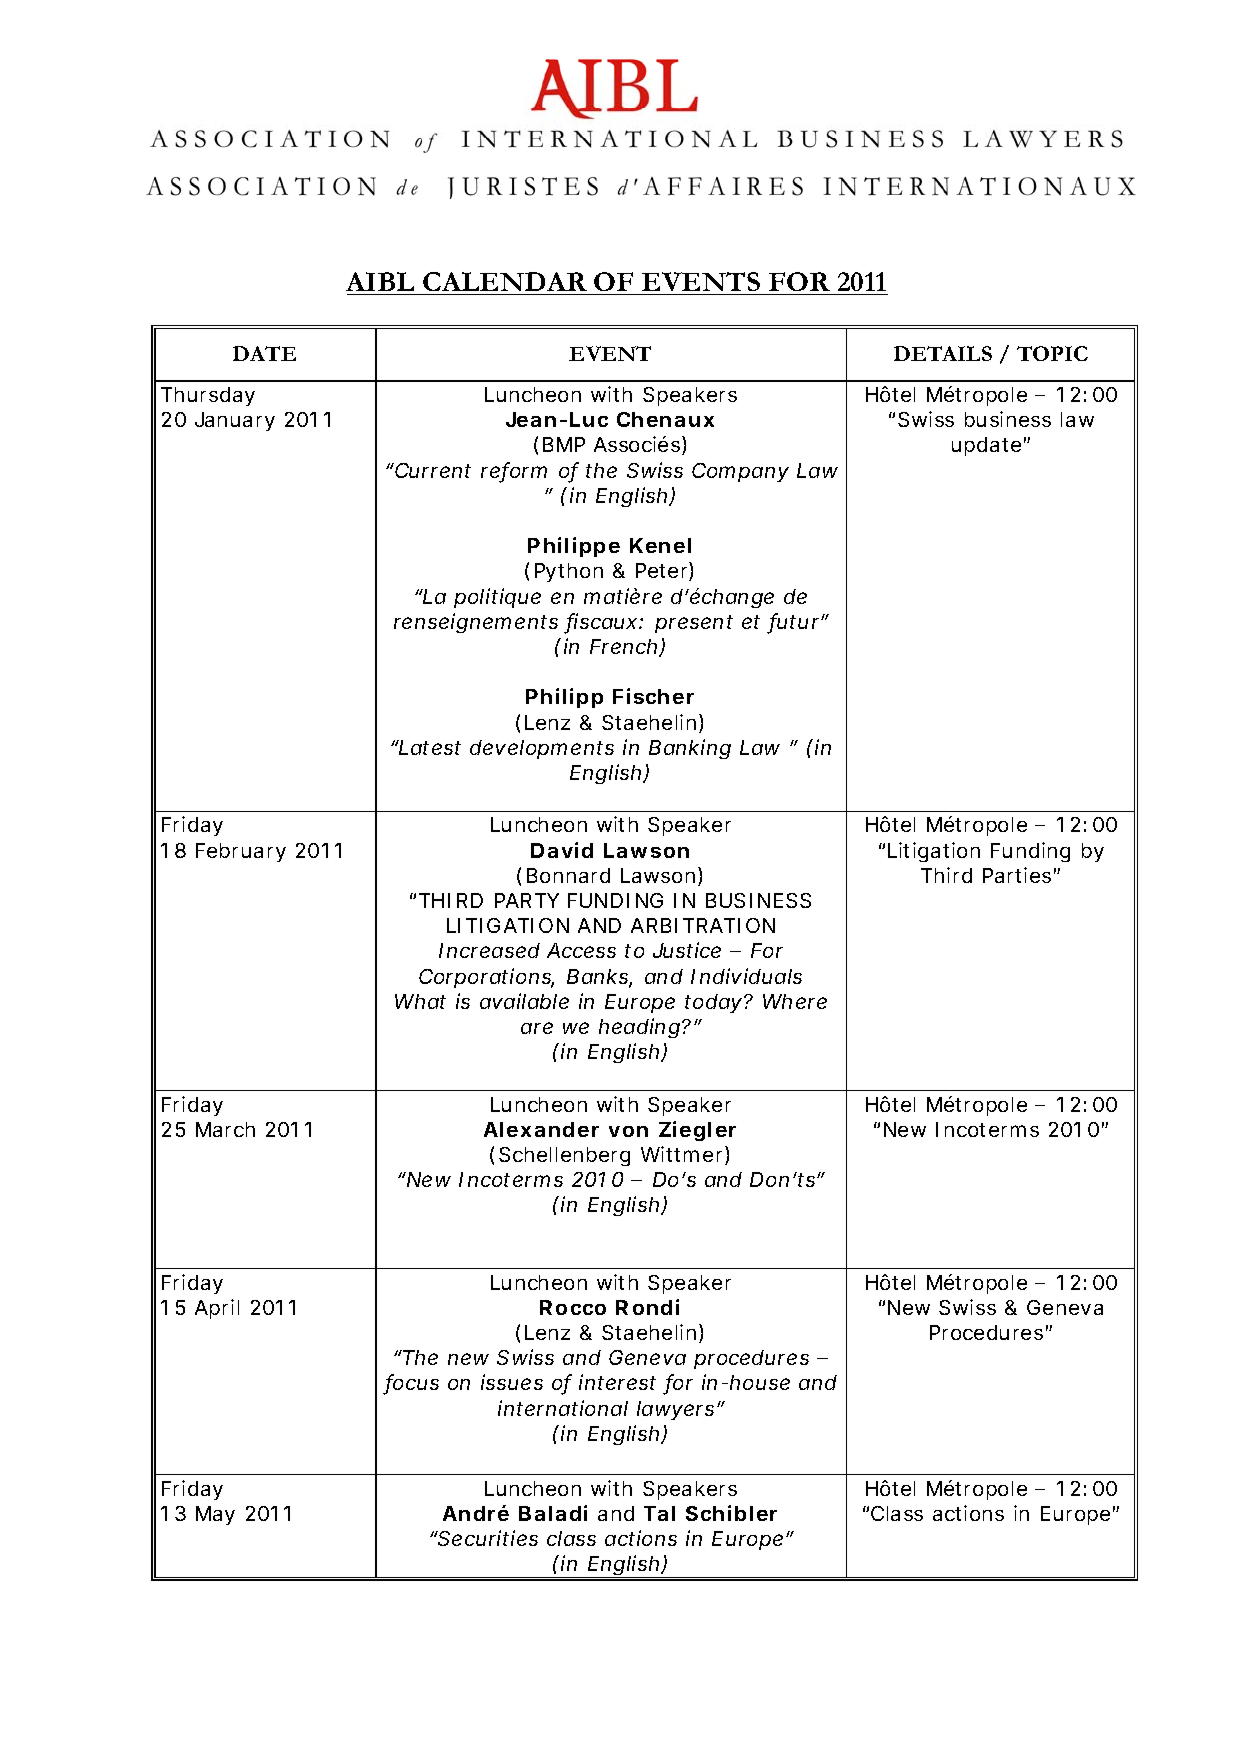 Image resolution: width=1234 pixels, height=1746 pixels. What do you see at coordinates (581, 950) in the image?
I see `Access` at bounding box center [581, 950].
